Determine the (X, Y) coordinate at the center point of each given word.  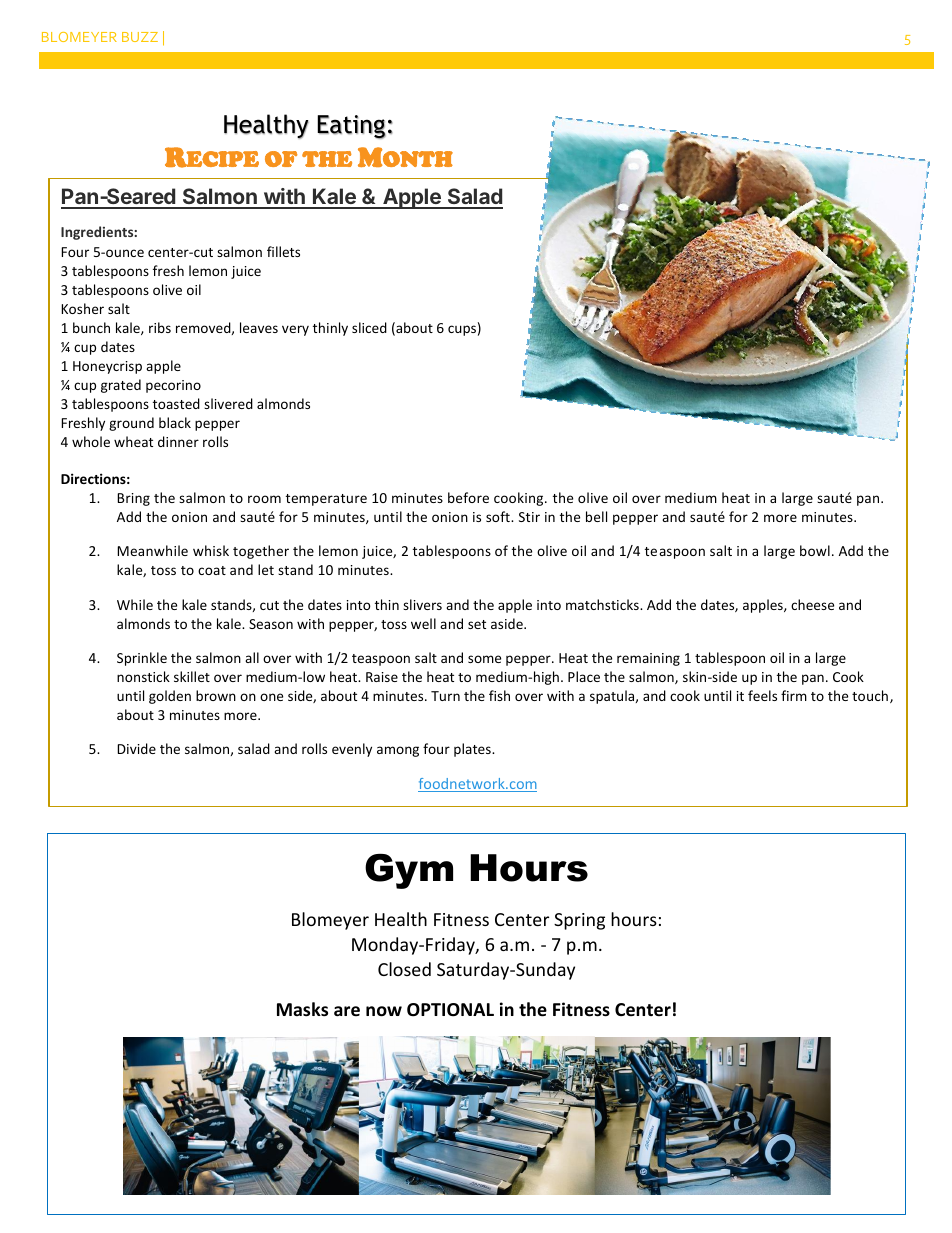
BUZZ (140, 37)
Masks (302, 1009)
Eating (351, 127)
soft (499, 516)
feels (762, 695)
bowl (815, 550)
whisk (211, 550)
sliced (369, 327)
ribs (160, 327)
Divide (136, 748)
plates (473, 750)
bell (596, 516)
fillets (283, 251)
